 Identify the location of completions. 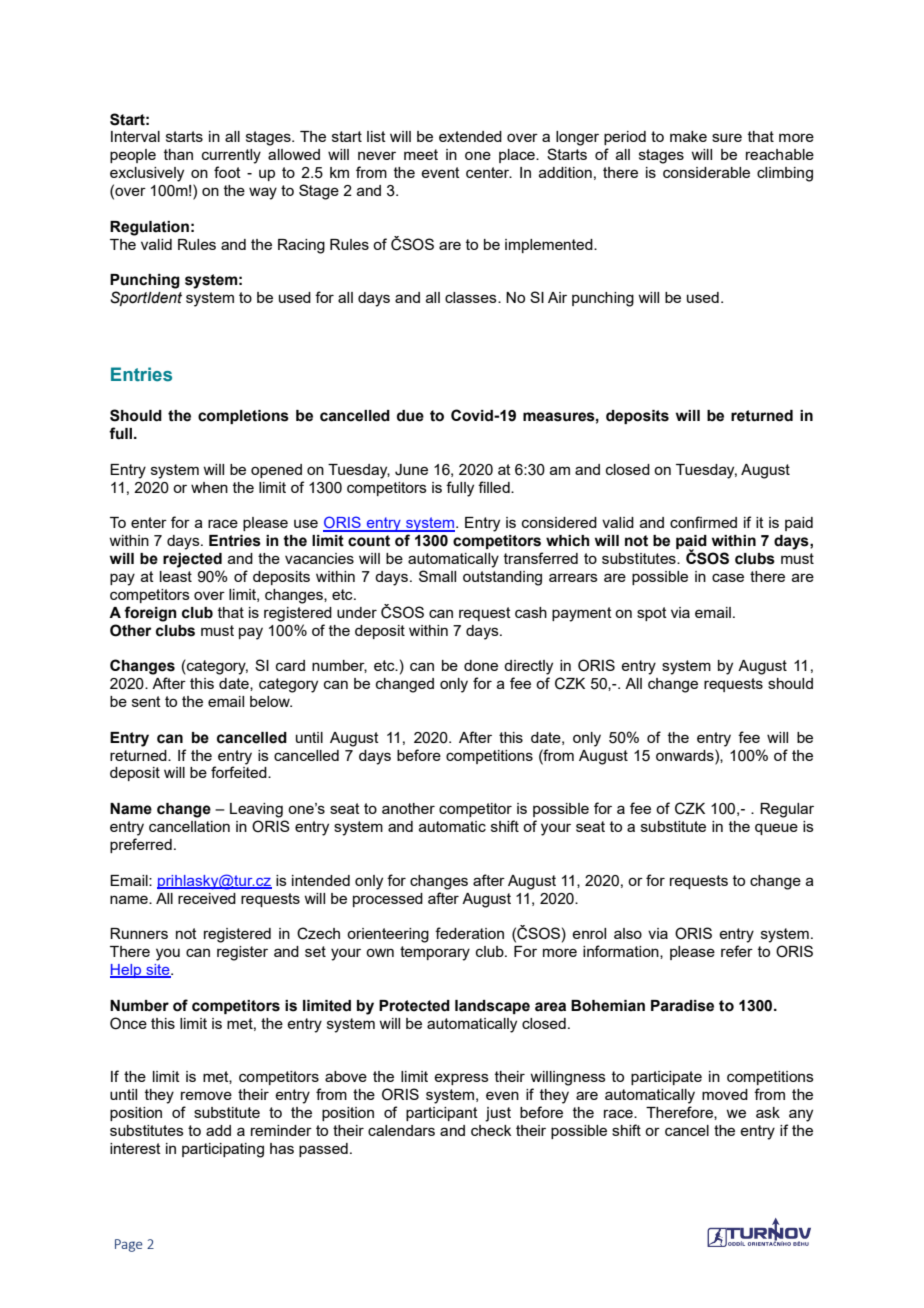
(243, 417).
